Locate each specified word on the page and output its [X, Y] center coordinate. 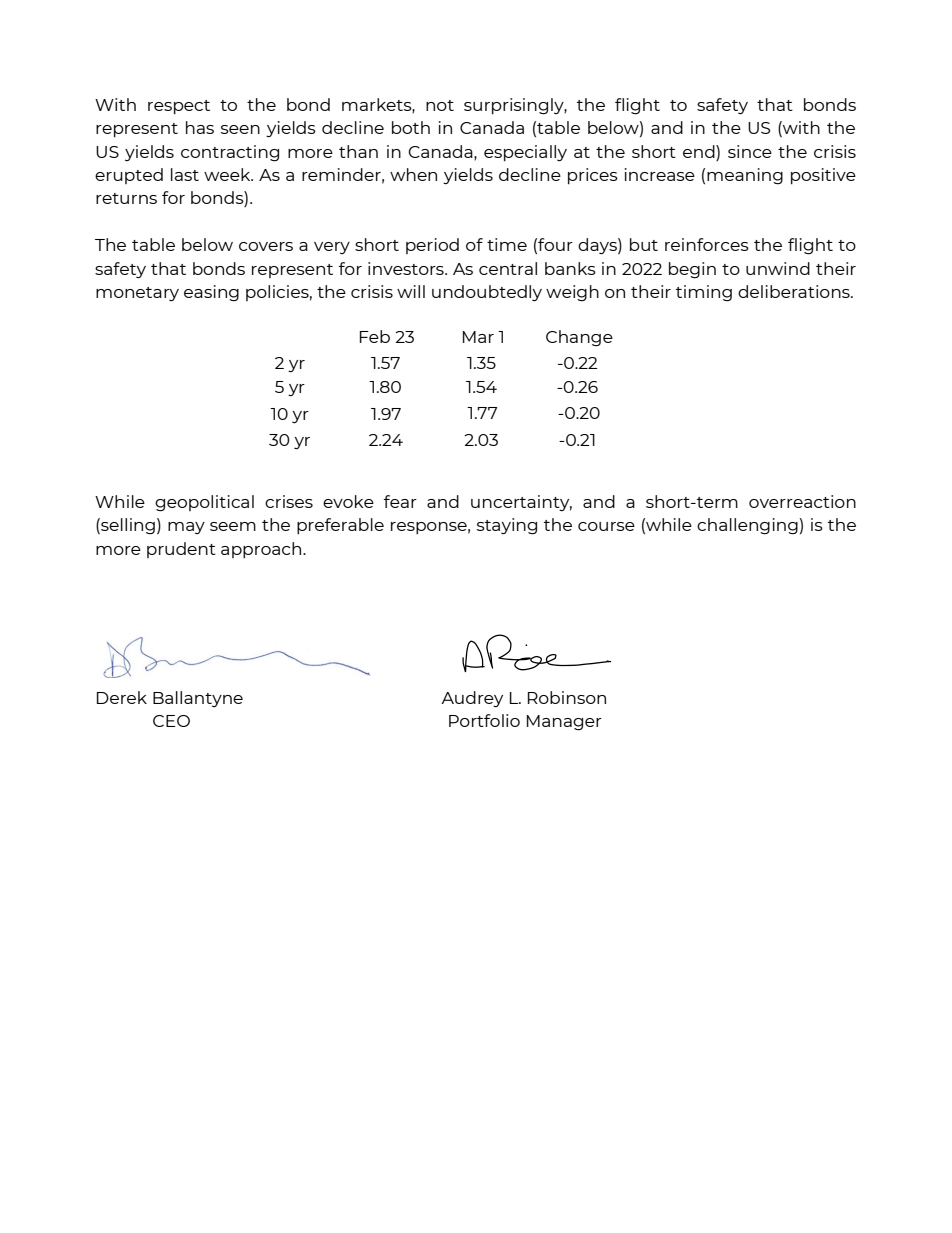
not [440, 105]
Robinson [567, 697]
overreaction [802, 501]
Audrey [472, 699]
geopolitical [204, 503]
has [200, 127]
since [750, 151]
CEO [171, 721]
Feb [375, 336]
